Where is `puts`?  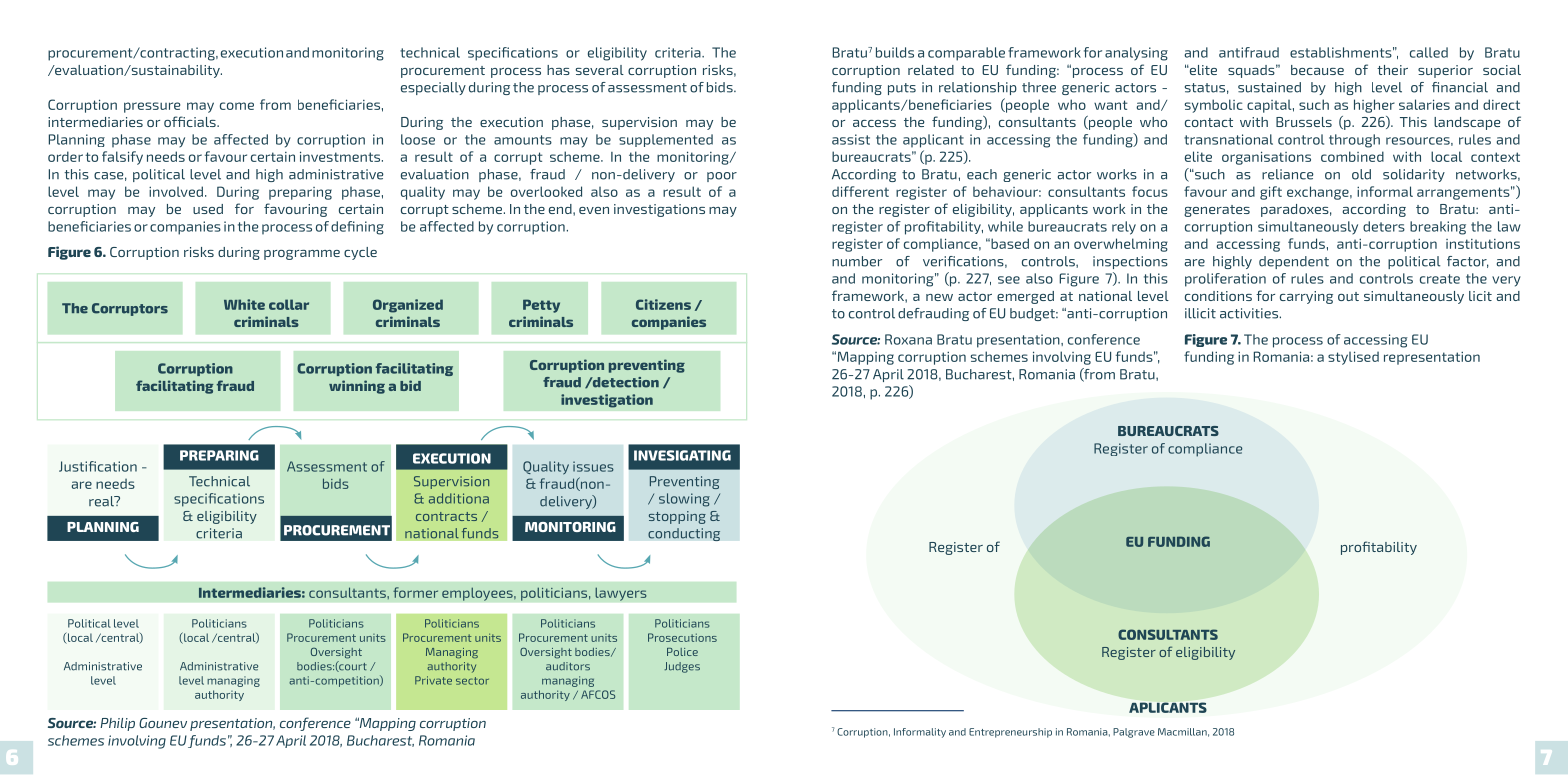
puts is located at coordinates (902, 89).
